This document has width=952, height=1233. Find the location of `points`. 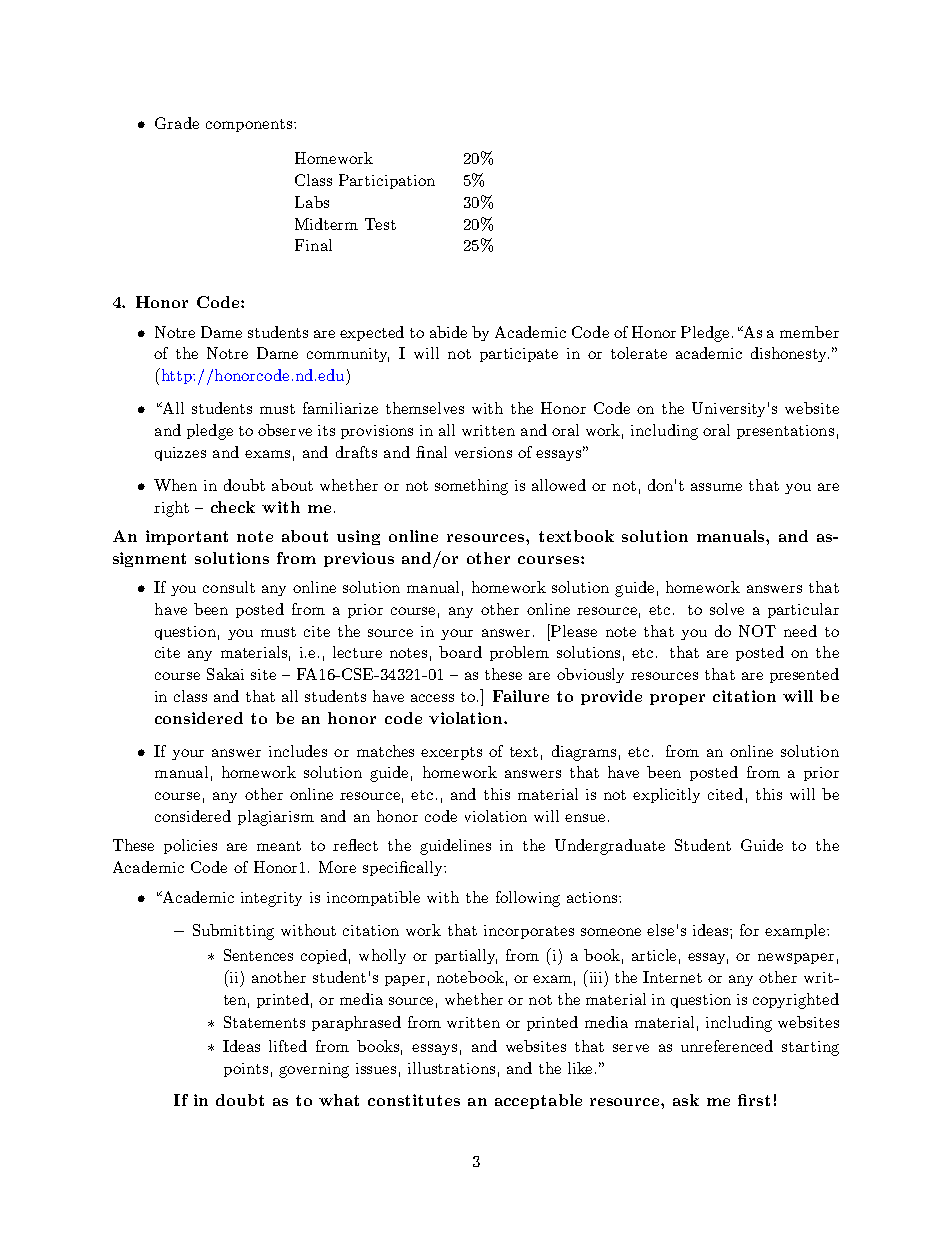

points is located at coordinates (246, 1070).
